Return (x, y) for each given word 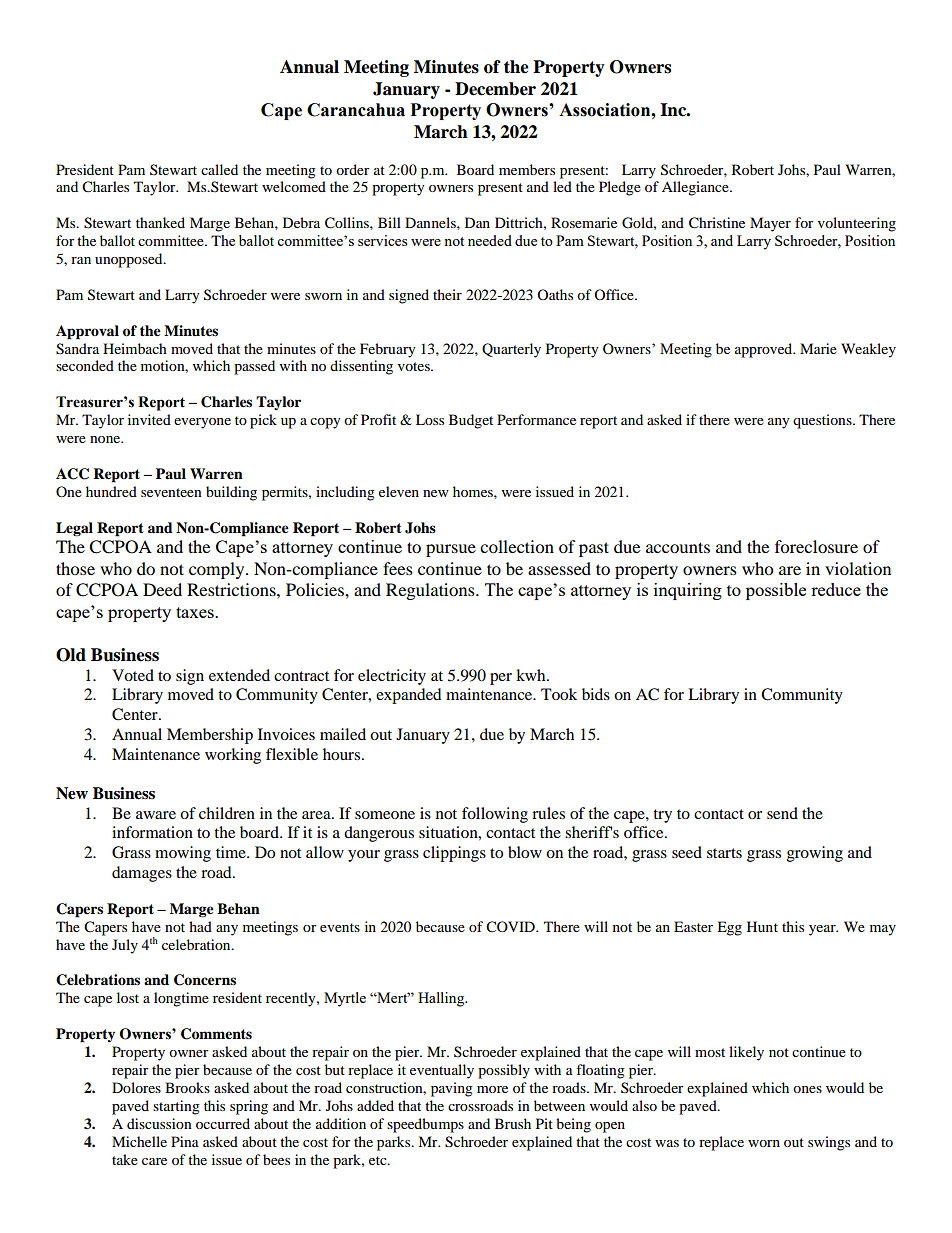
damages (142, 874)
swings (829, 1143)
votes (415, 366)
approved (765, 350)
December (495, 89)
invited (149, 419)
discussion (159, 1123)
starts (724, 853)
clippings (454, 854)
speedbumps (425, 1125)
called (219, 169)
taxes (196, 612)
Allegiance (696, 188)
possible (776, 591)
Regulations (431, 591)
